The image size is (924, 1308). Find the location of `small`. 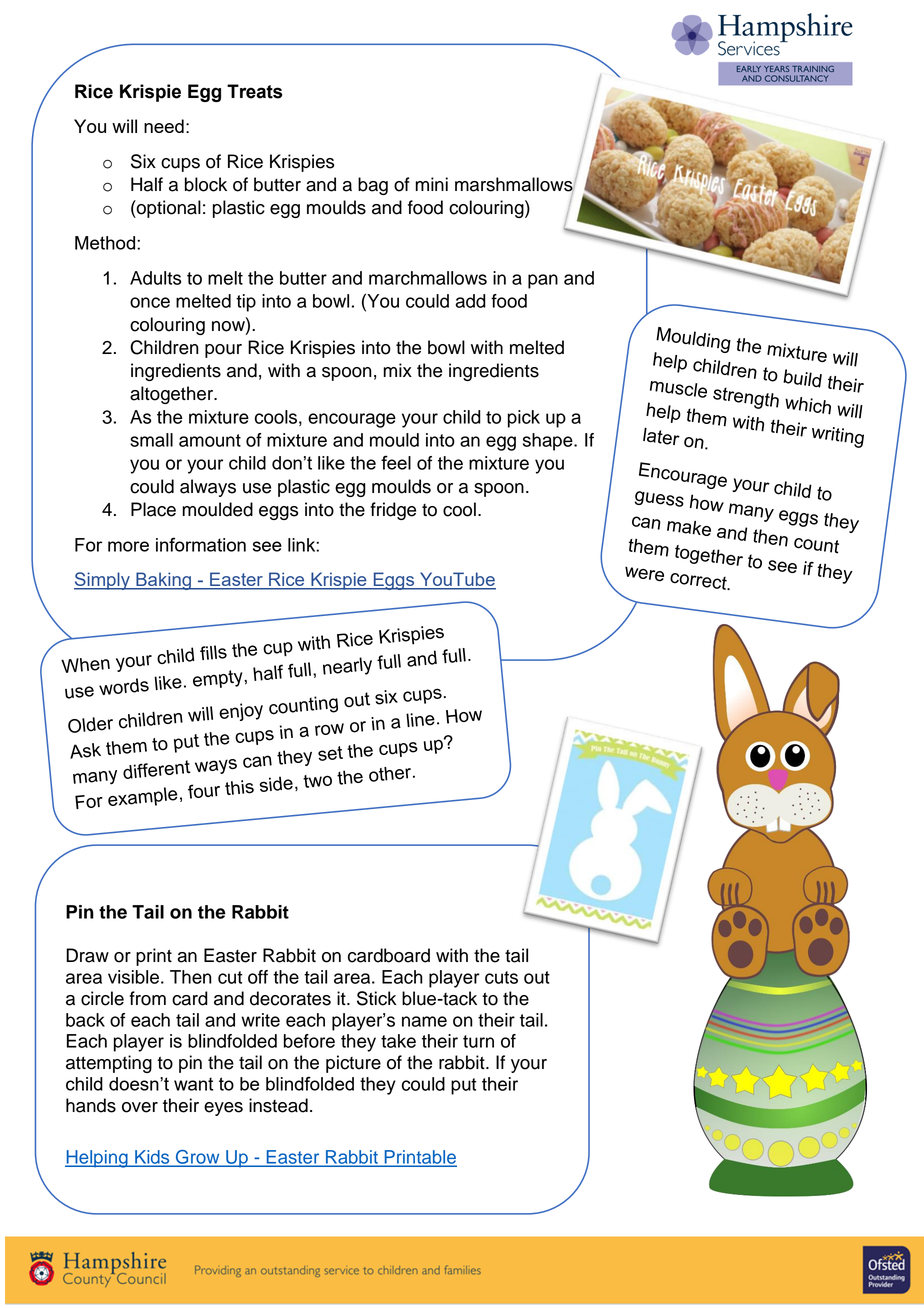

small is located at coordinates (151, 440).
